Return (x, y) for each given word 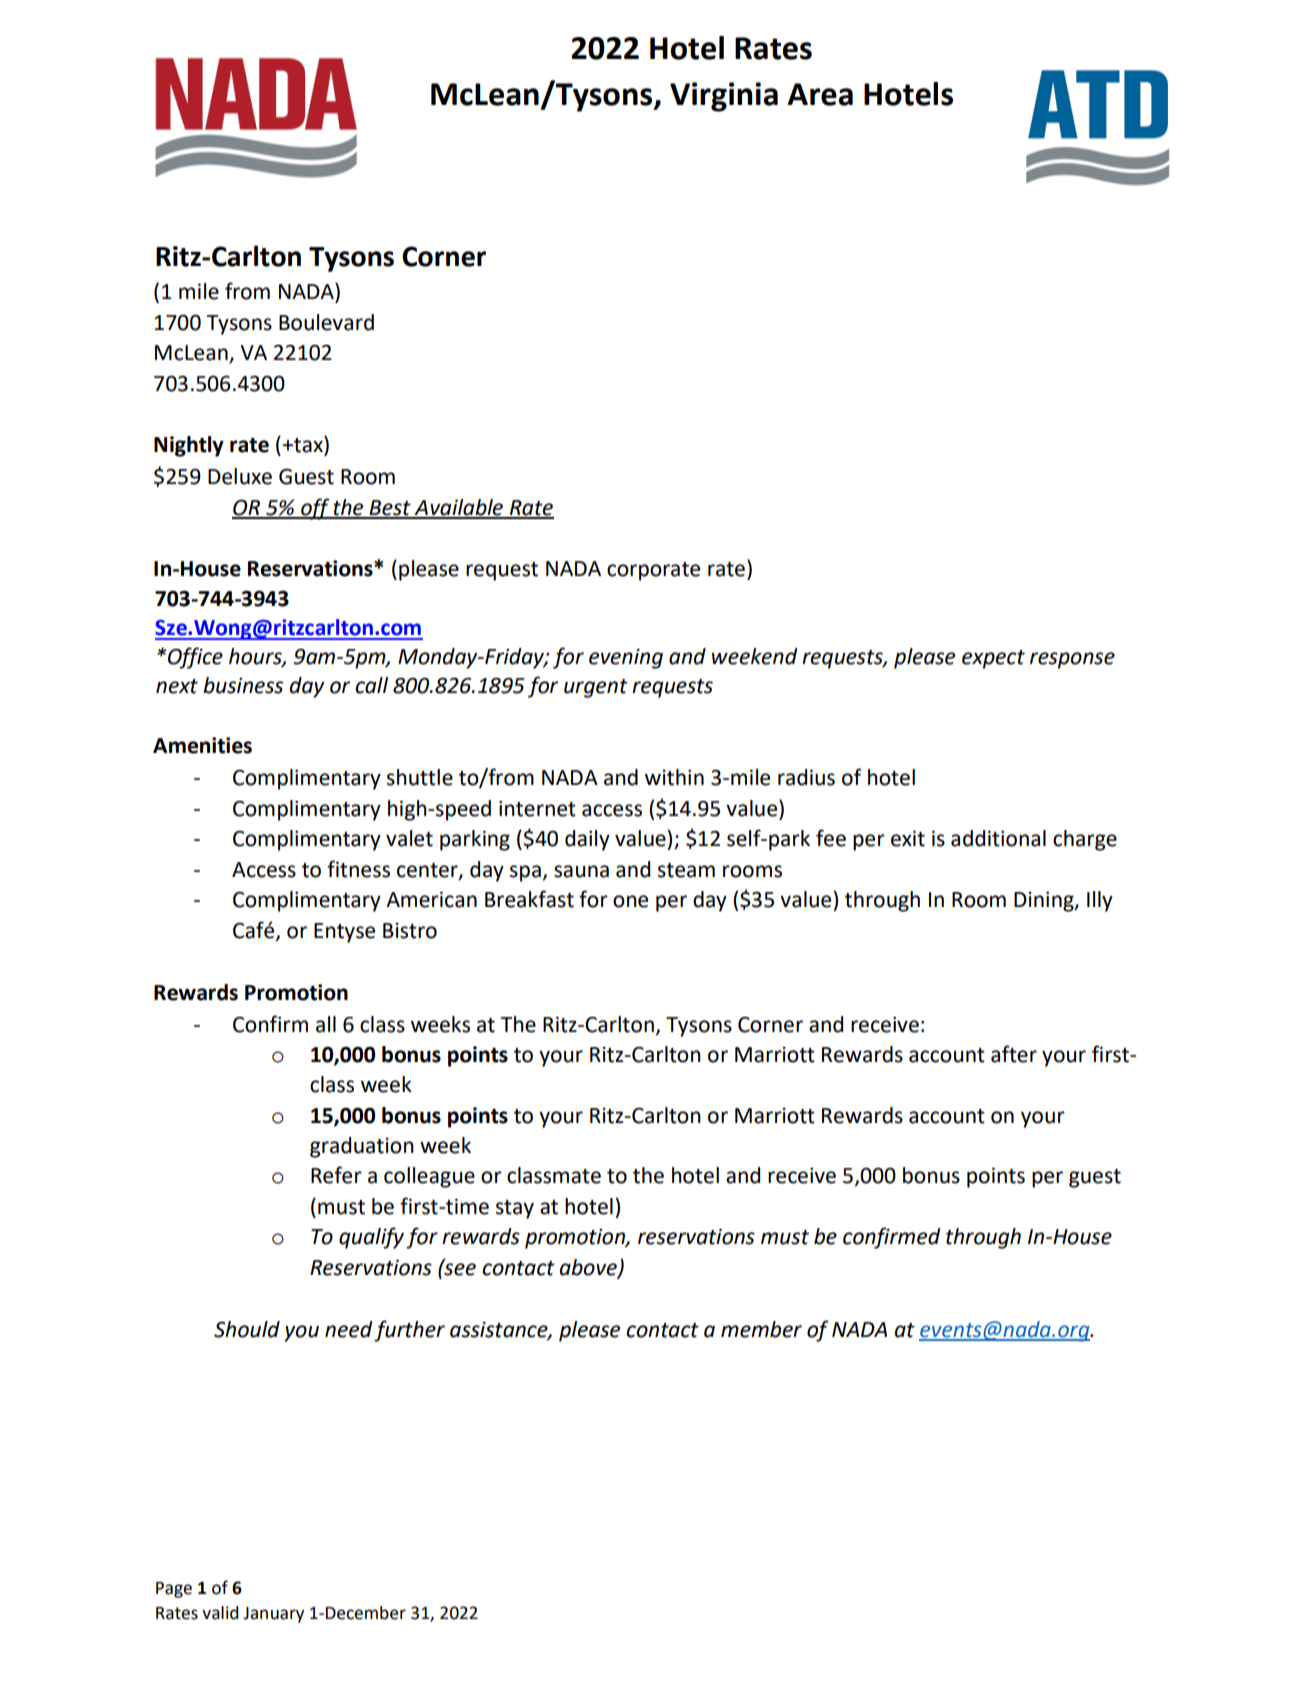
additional (998, 838)
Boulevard (326, 322)
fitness (358, 869)
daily (587, 840)
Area (820, 94)
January (273, 1615)
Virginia (724, 97)
